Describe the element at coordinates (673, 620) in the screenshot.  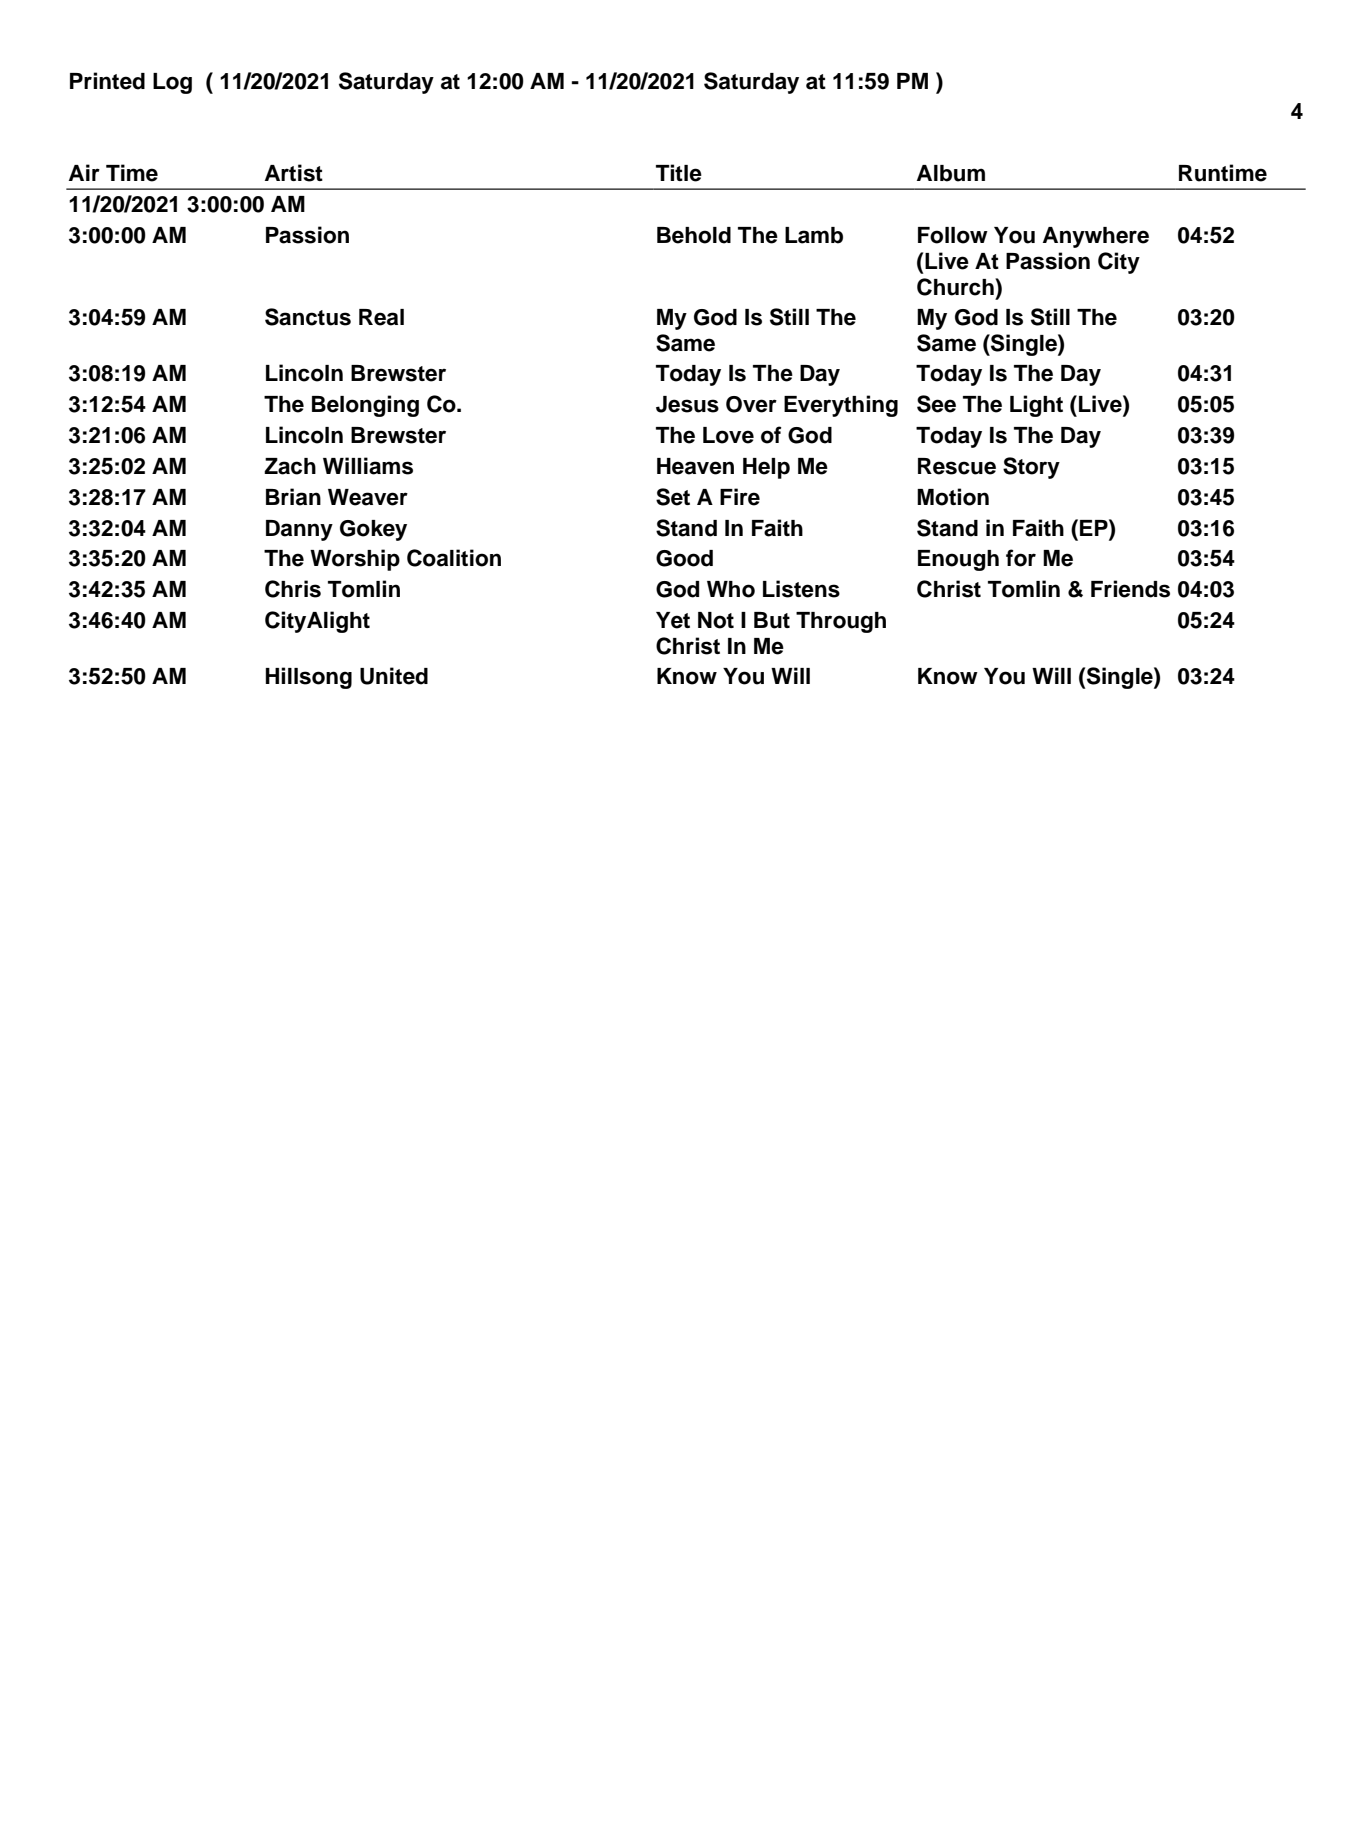
I see `Yet` at that location.
